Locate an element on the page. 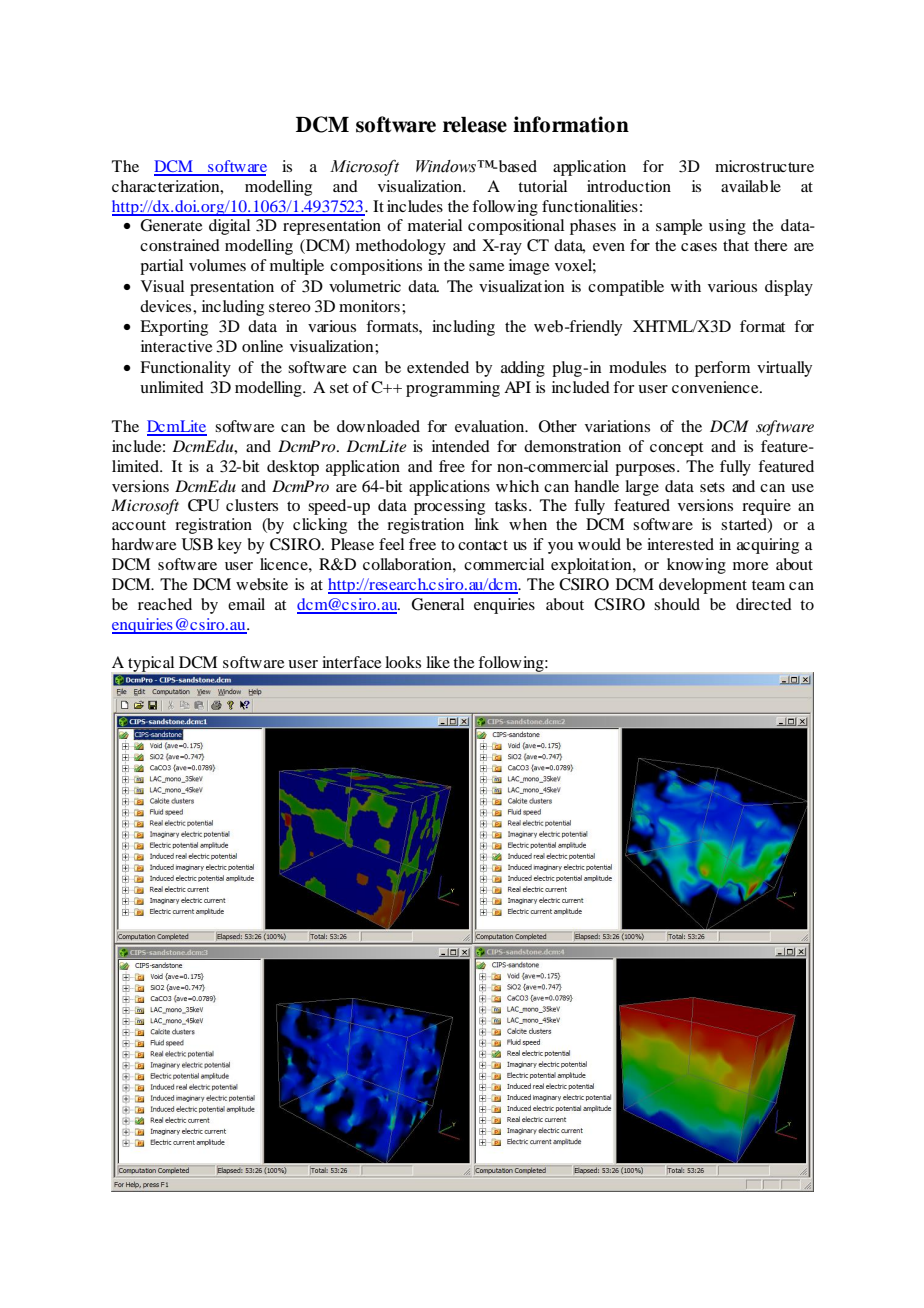 The image size is (924, 1308). monitors is located at coordinates (369, 306).
